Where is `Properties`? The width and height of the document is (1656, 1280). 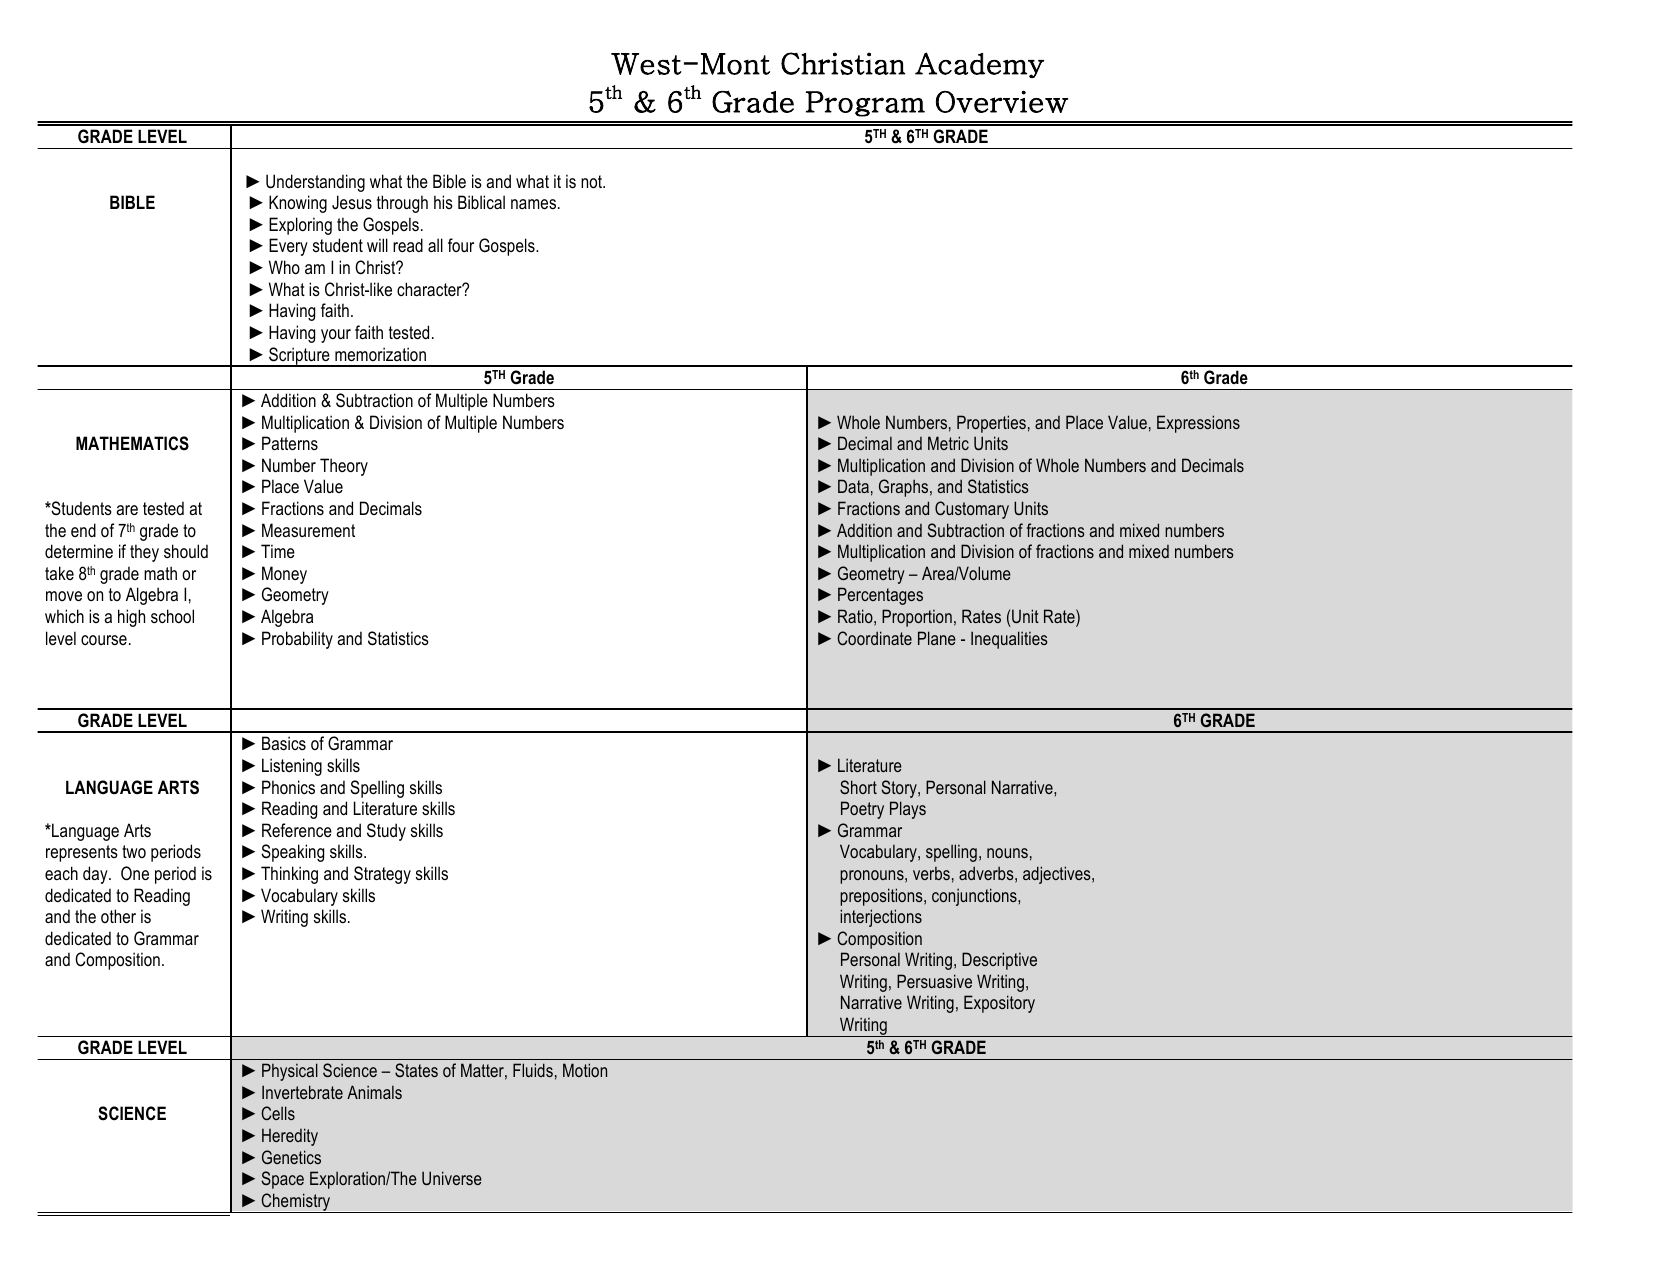
Properties is located at coordinates (991, 424).
